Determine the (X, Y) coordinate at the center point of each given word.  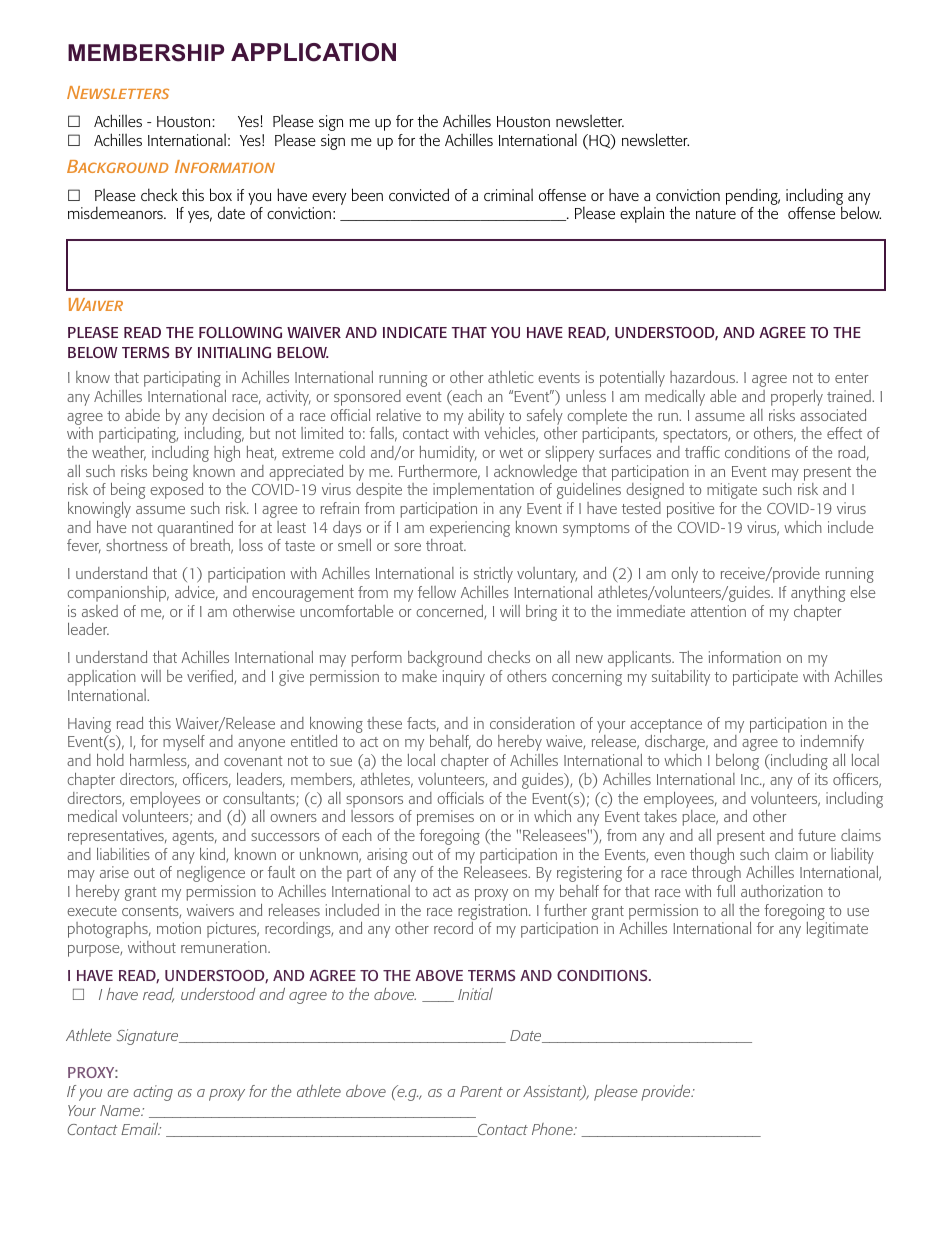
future (817, 835)
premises (445, 818)
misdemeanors (116, 213)
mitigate (732, 491)
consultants (260, 799)
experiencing (470, 529)
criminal (508, 194)
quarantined (195, 529)
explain (642, 214)
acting (153, 1093)
